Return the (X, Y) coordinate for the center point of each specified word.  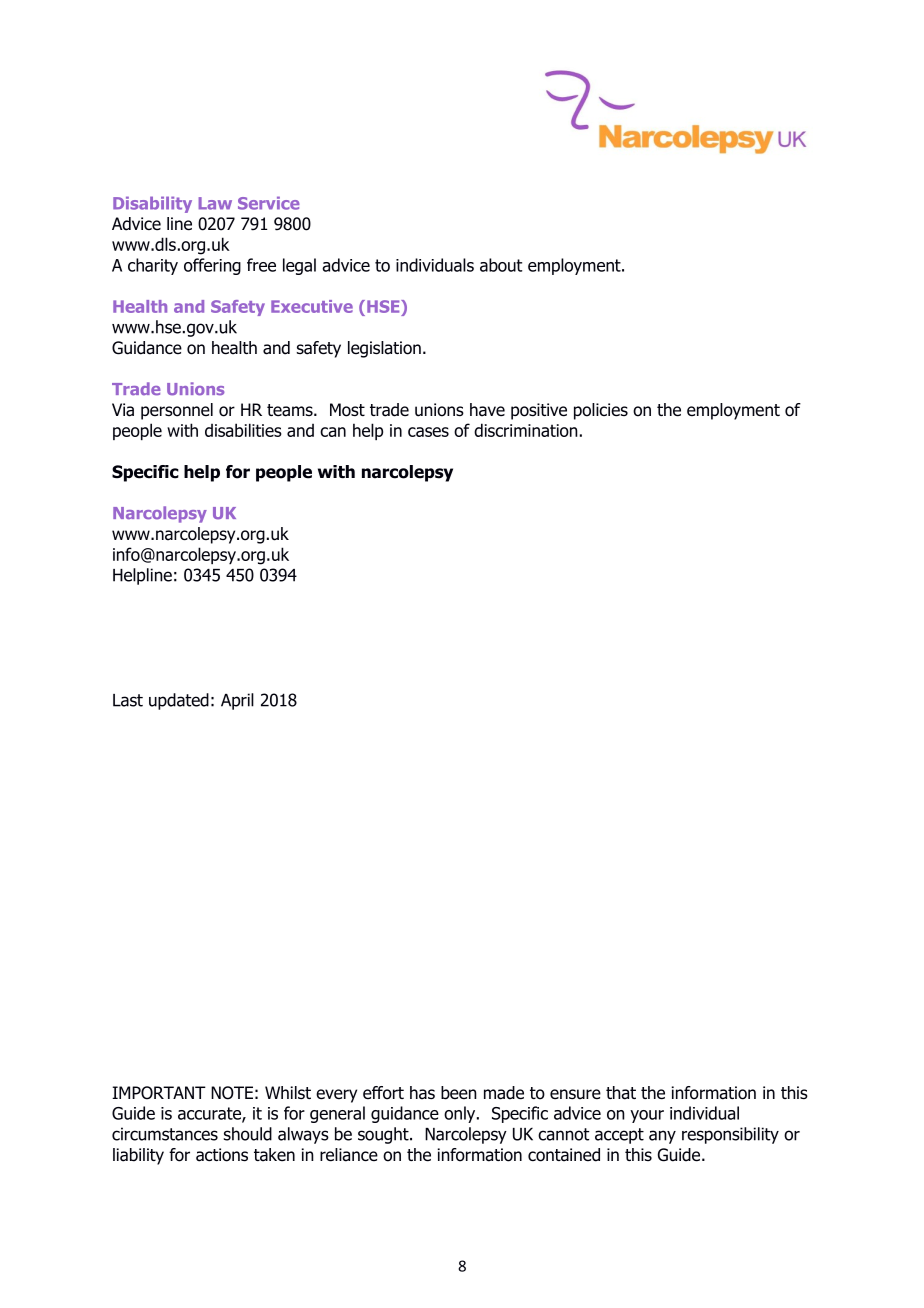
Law (215, 203)
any (662, 1137)
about (501, 265)
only (461, 1114)
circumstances (165, 1134)
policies (601, 411)
